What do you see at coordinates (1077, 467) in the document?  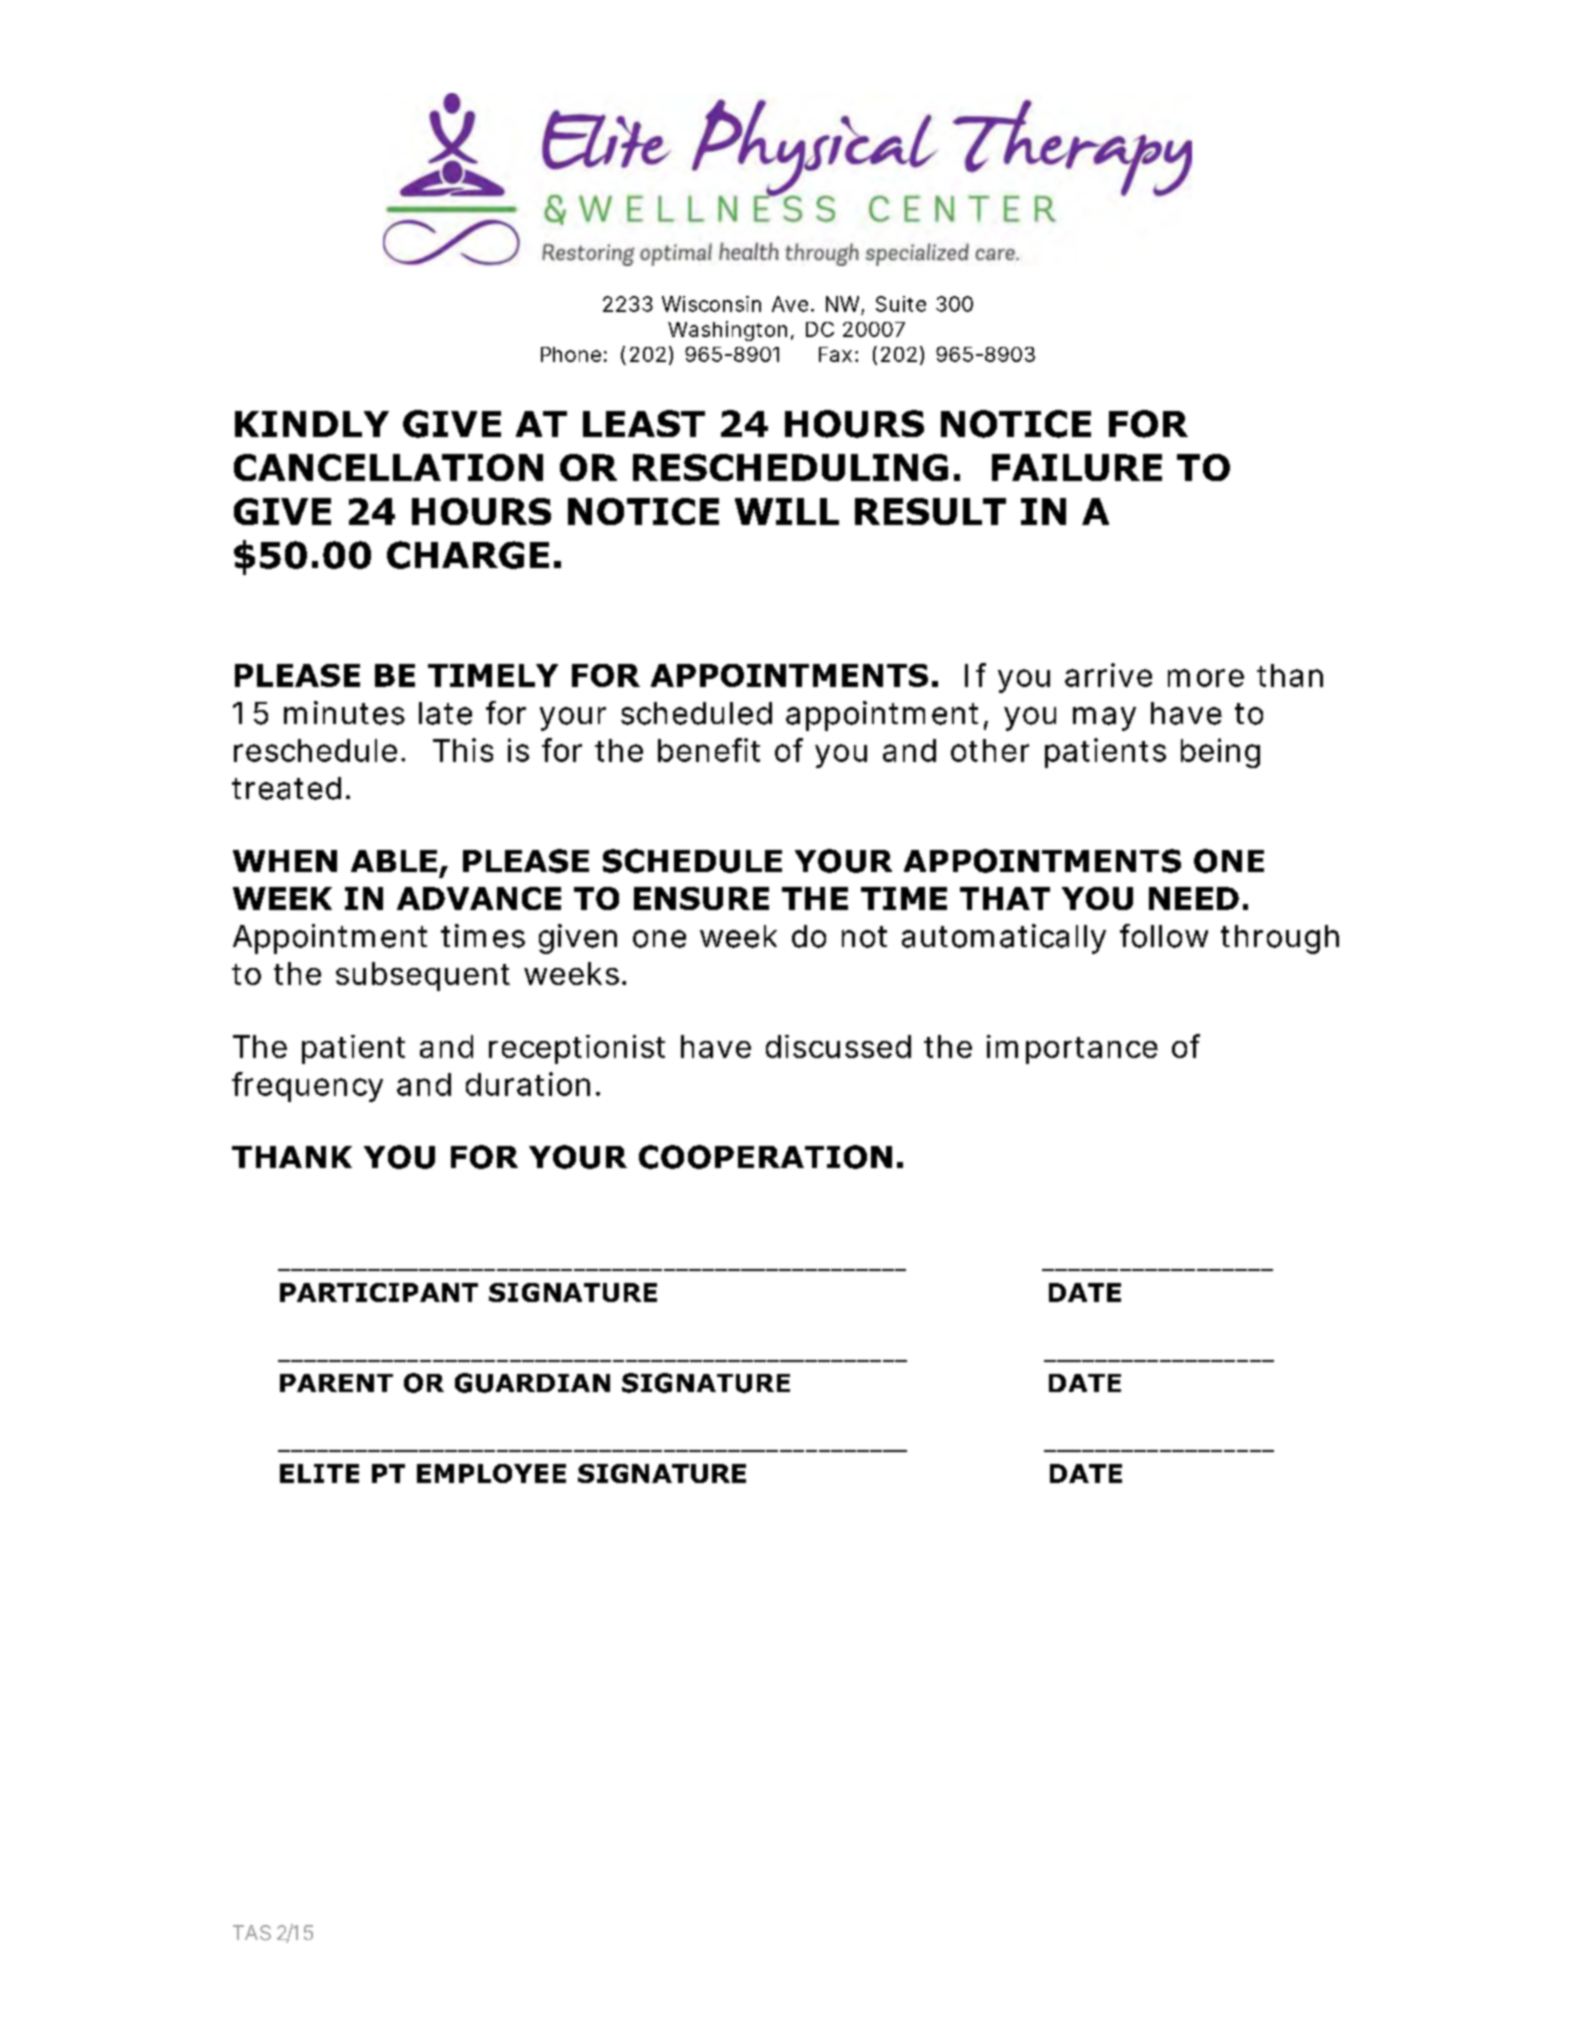 I see `FAILURE` at bounding box center [1077, 467].
